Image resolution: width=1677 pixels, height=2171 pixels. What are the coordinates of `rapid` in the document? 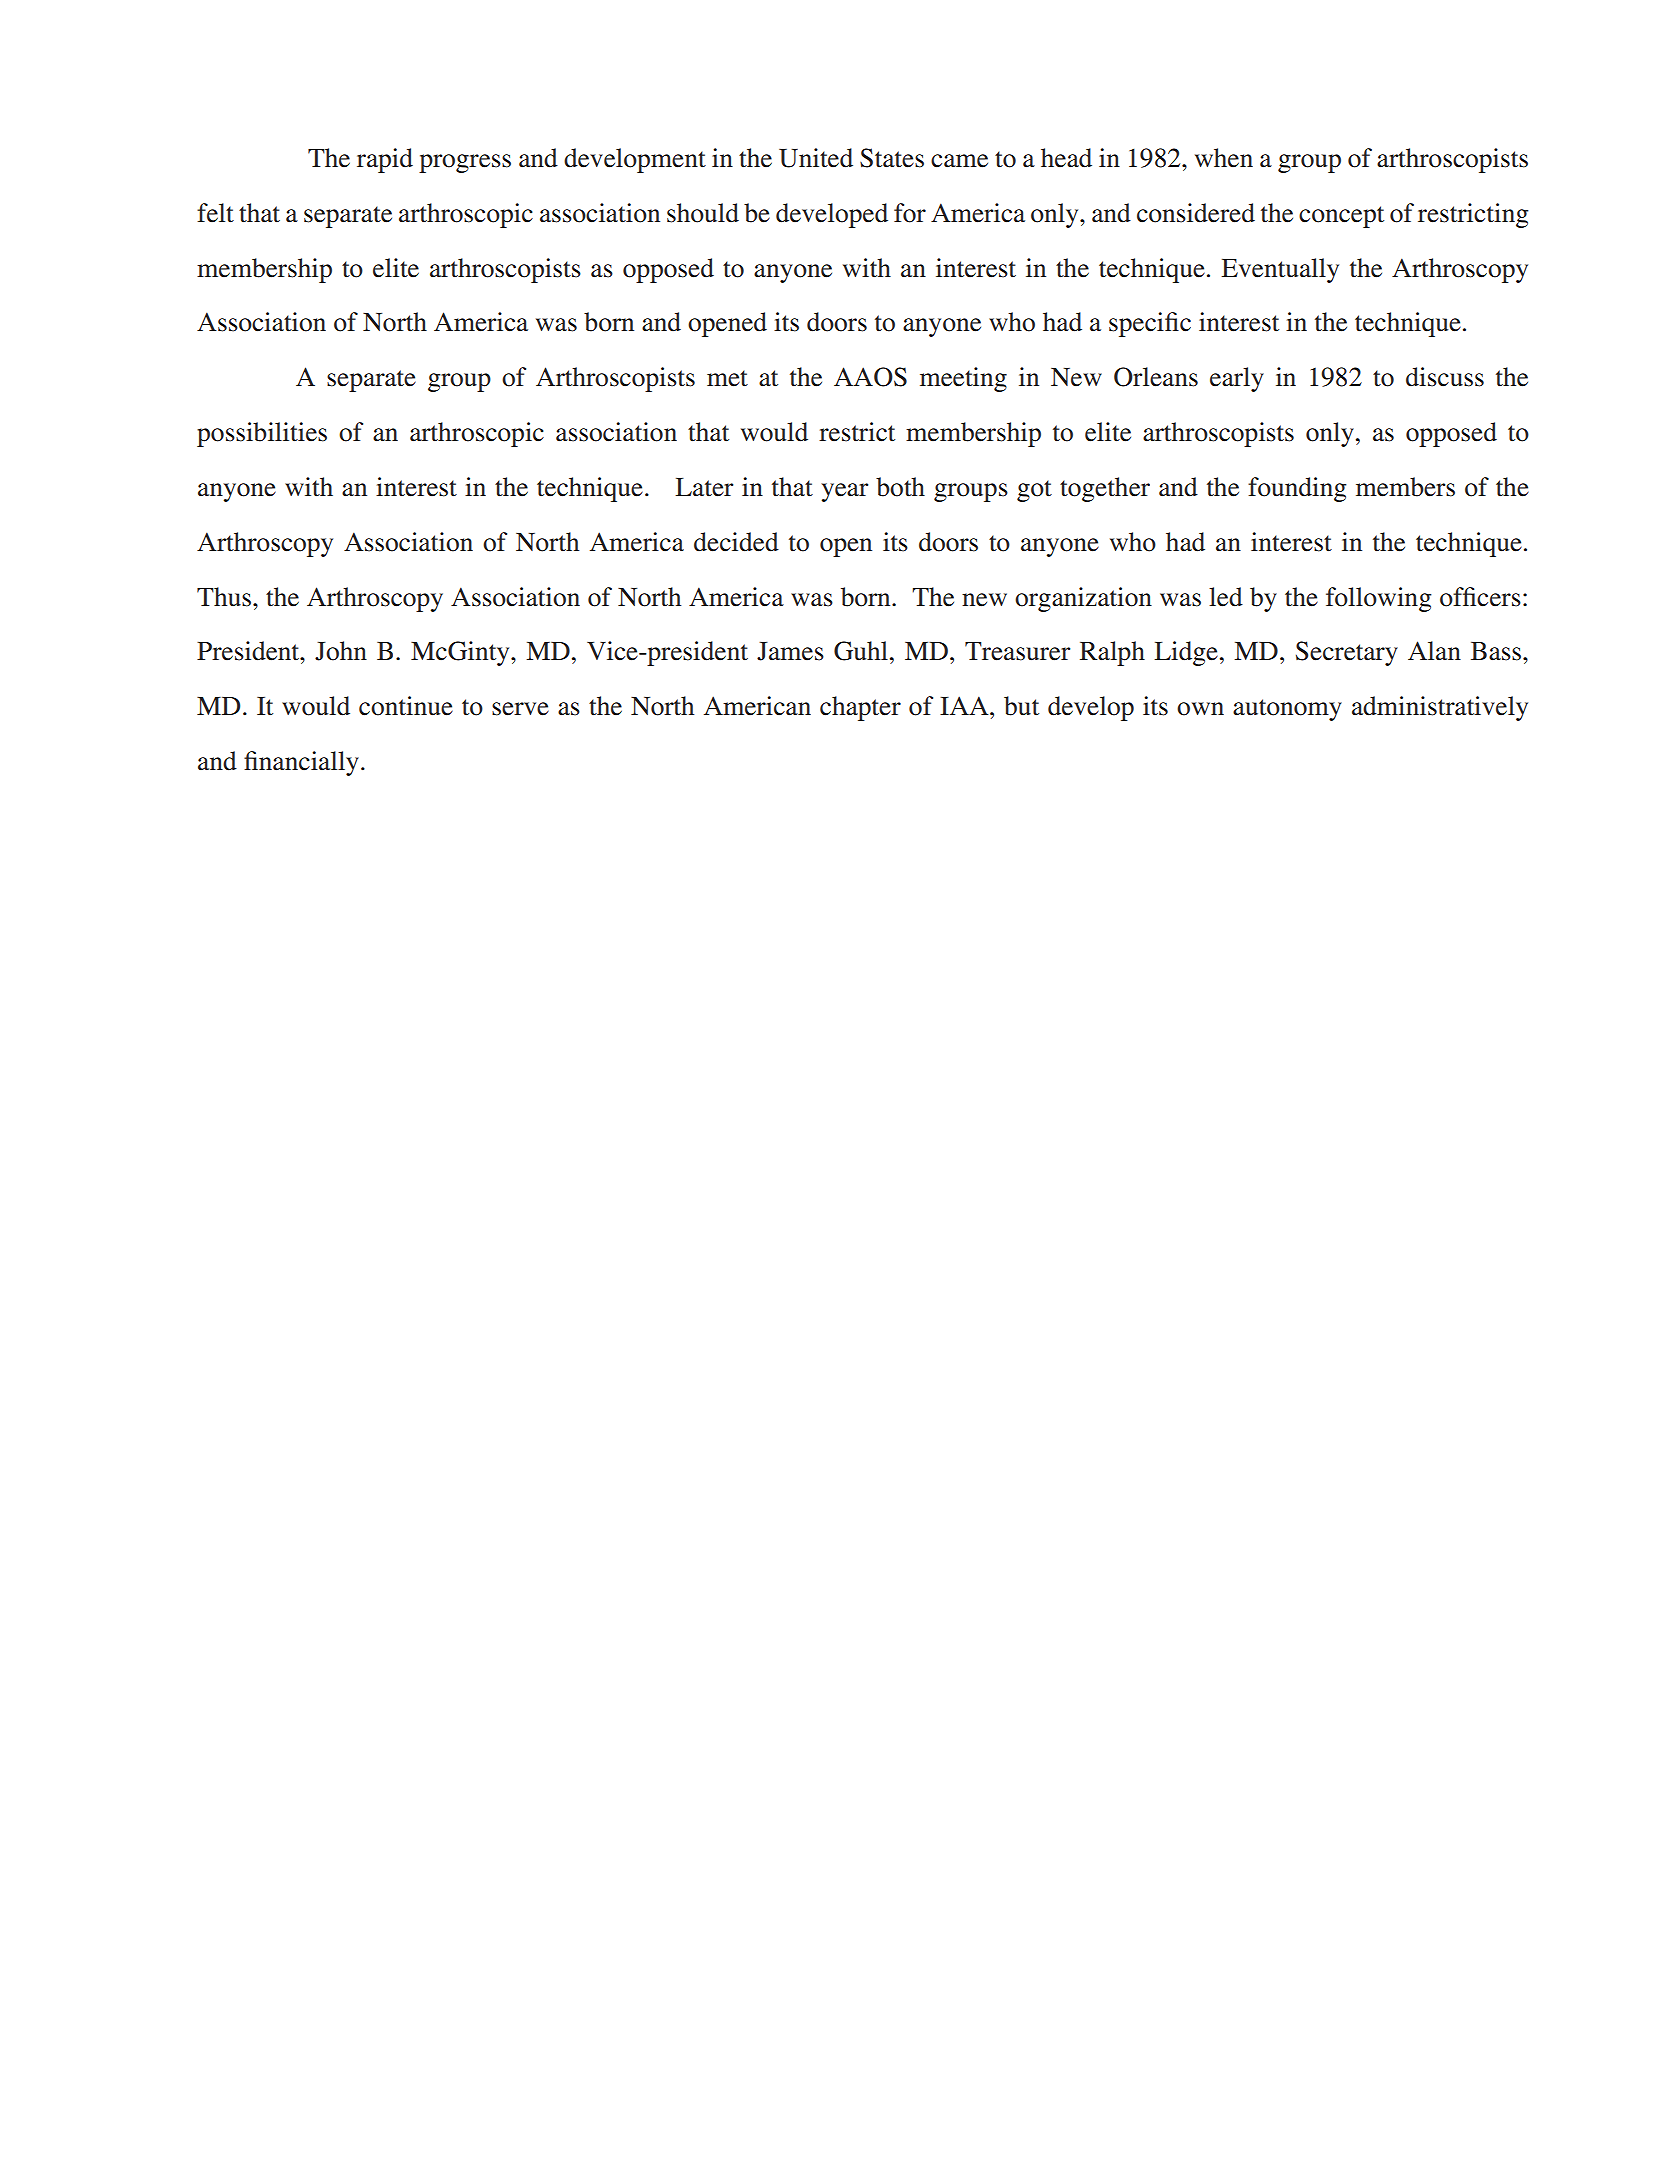 It's located at (385, 160).
